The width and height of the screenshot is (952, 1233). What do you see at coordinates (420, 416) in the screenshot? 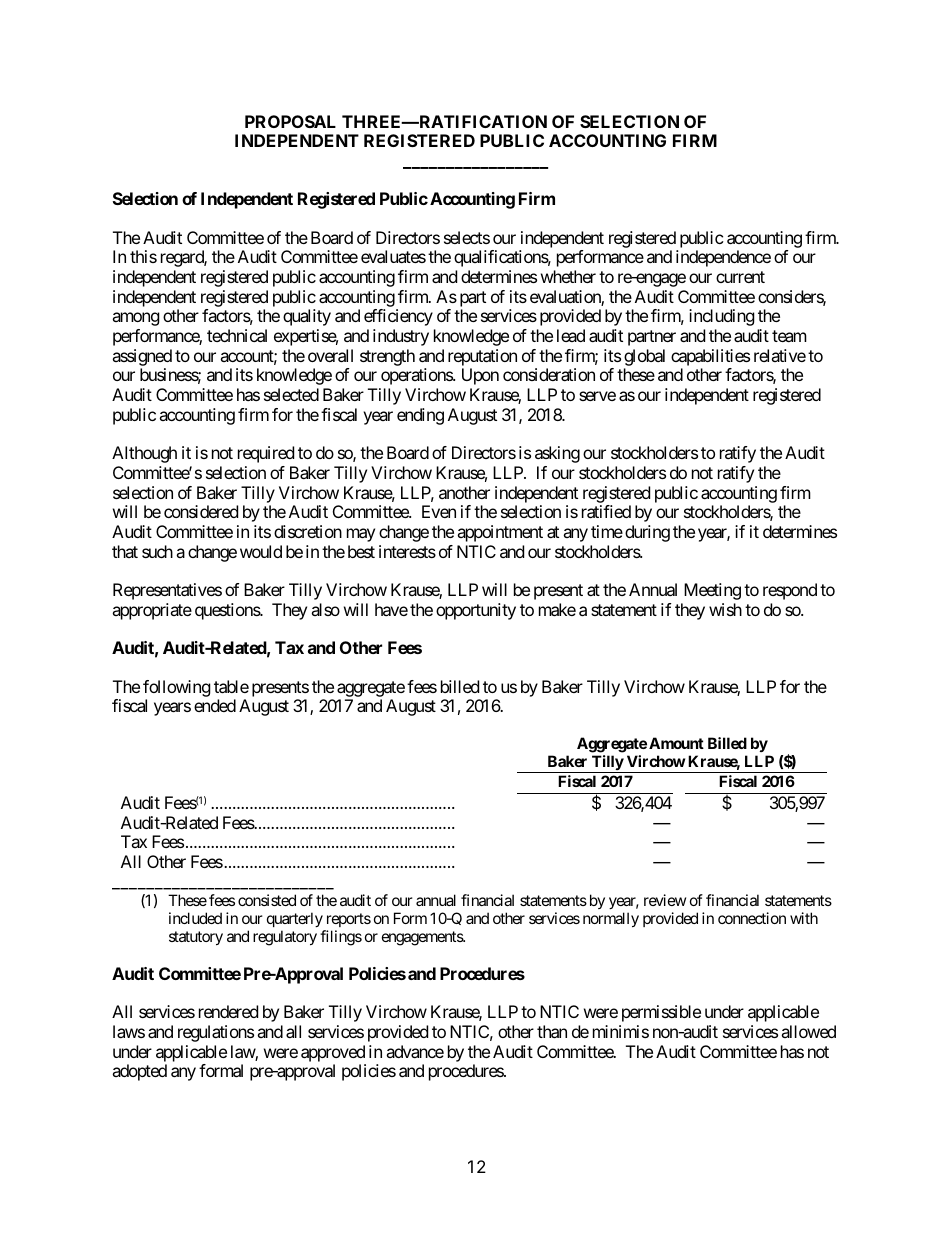
I see `ending` at bounding box center [420, 416].
